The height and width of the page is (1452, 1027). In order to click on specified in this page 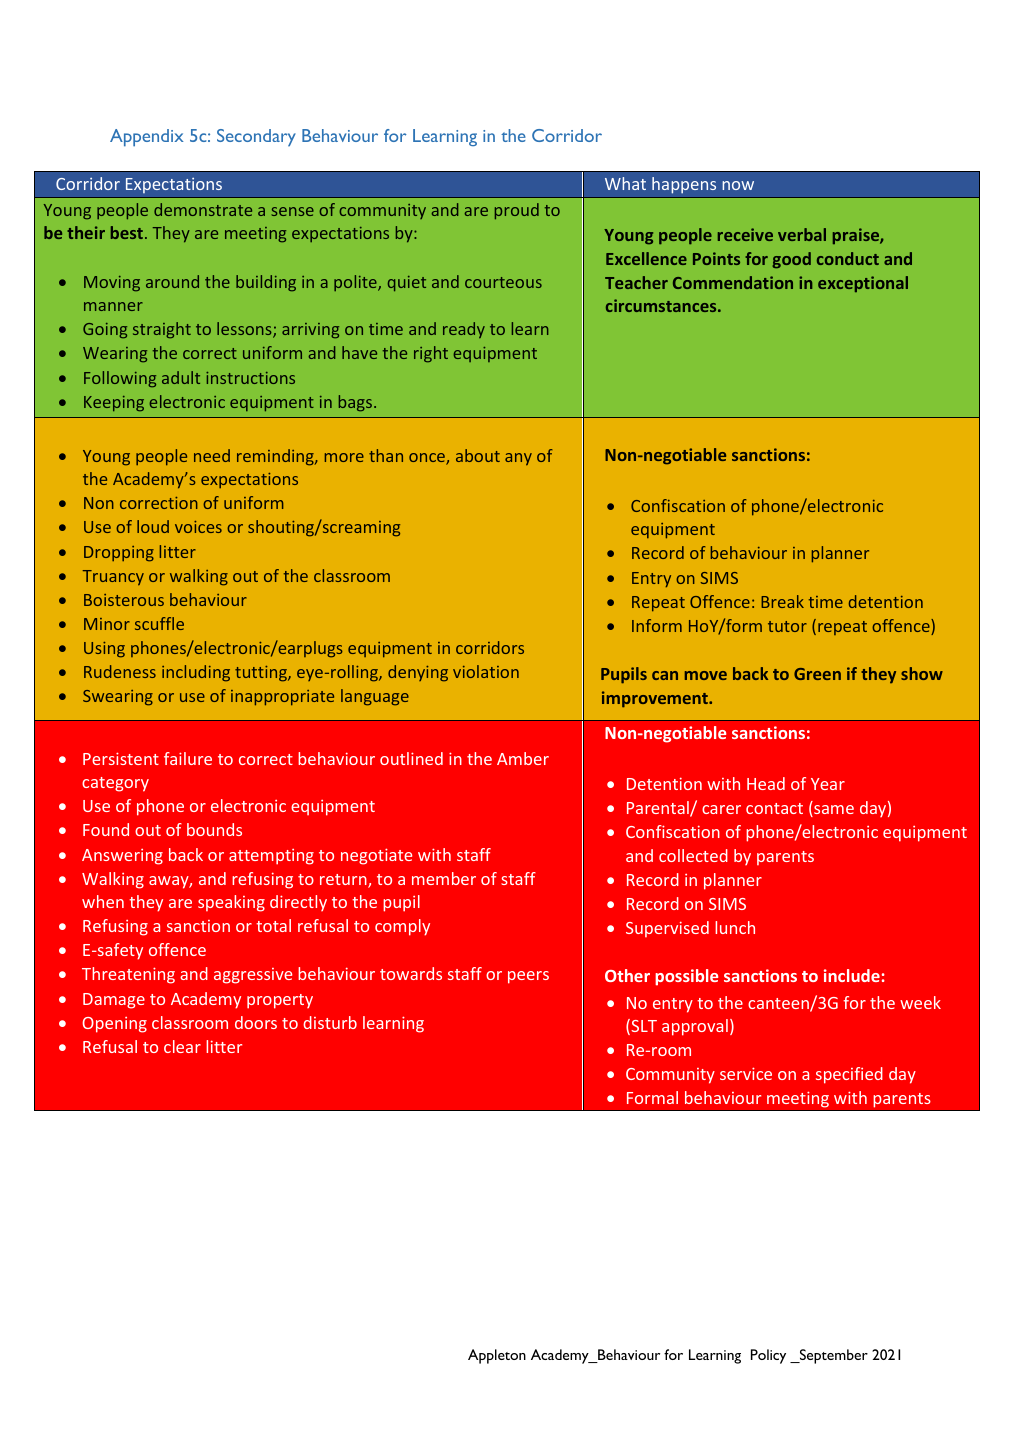, I will do `click(849, 1075)`.
